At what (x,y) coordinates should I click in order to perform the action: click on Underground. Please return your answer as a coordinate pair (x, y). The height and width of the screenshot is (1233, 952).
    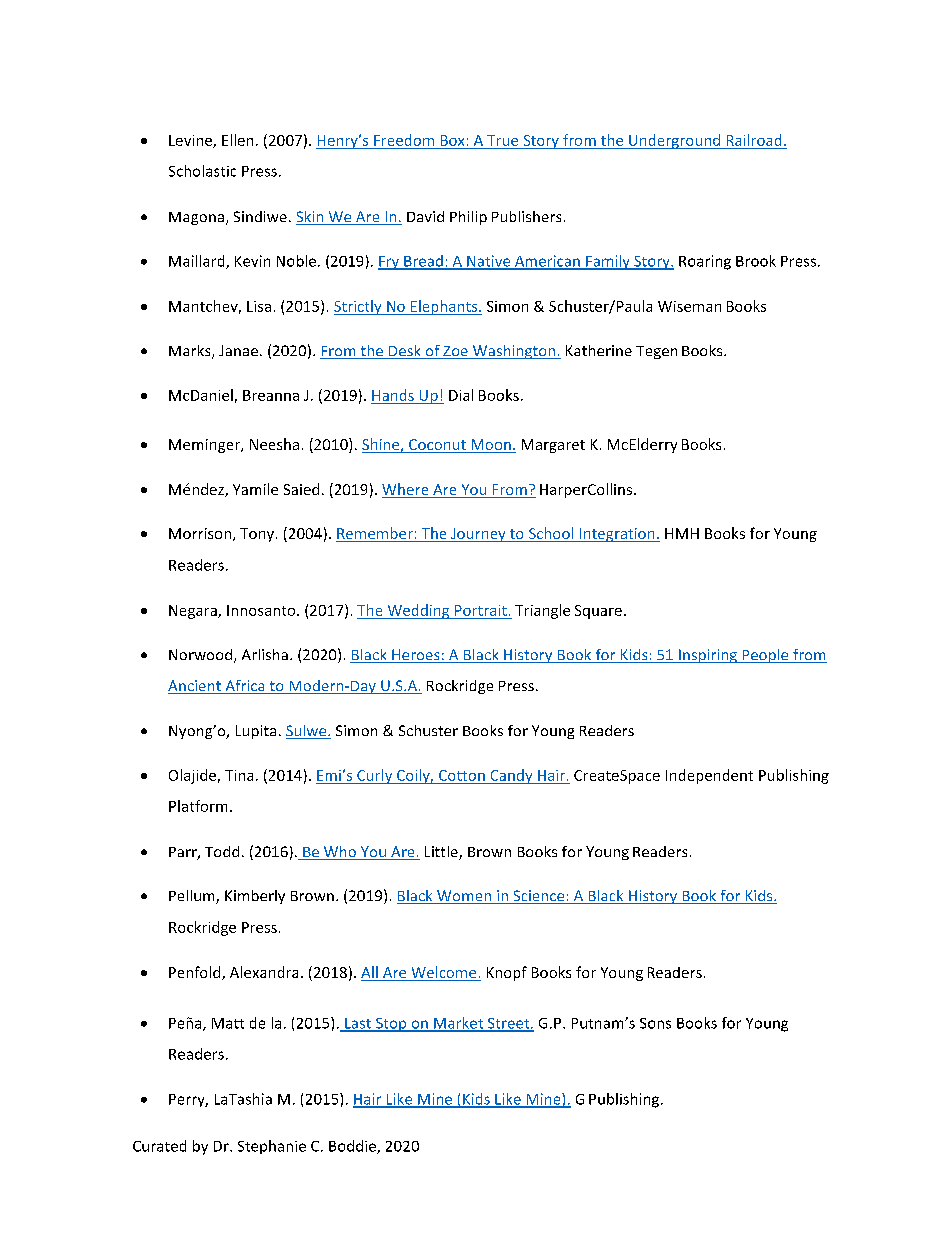
    Looking at the image, I should click on (675, 141).
